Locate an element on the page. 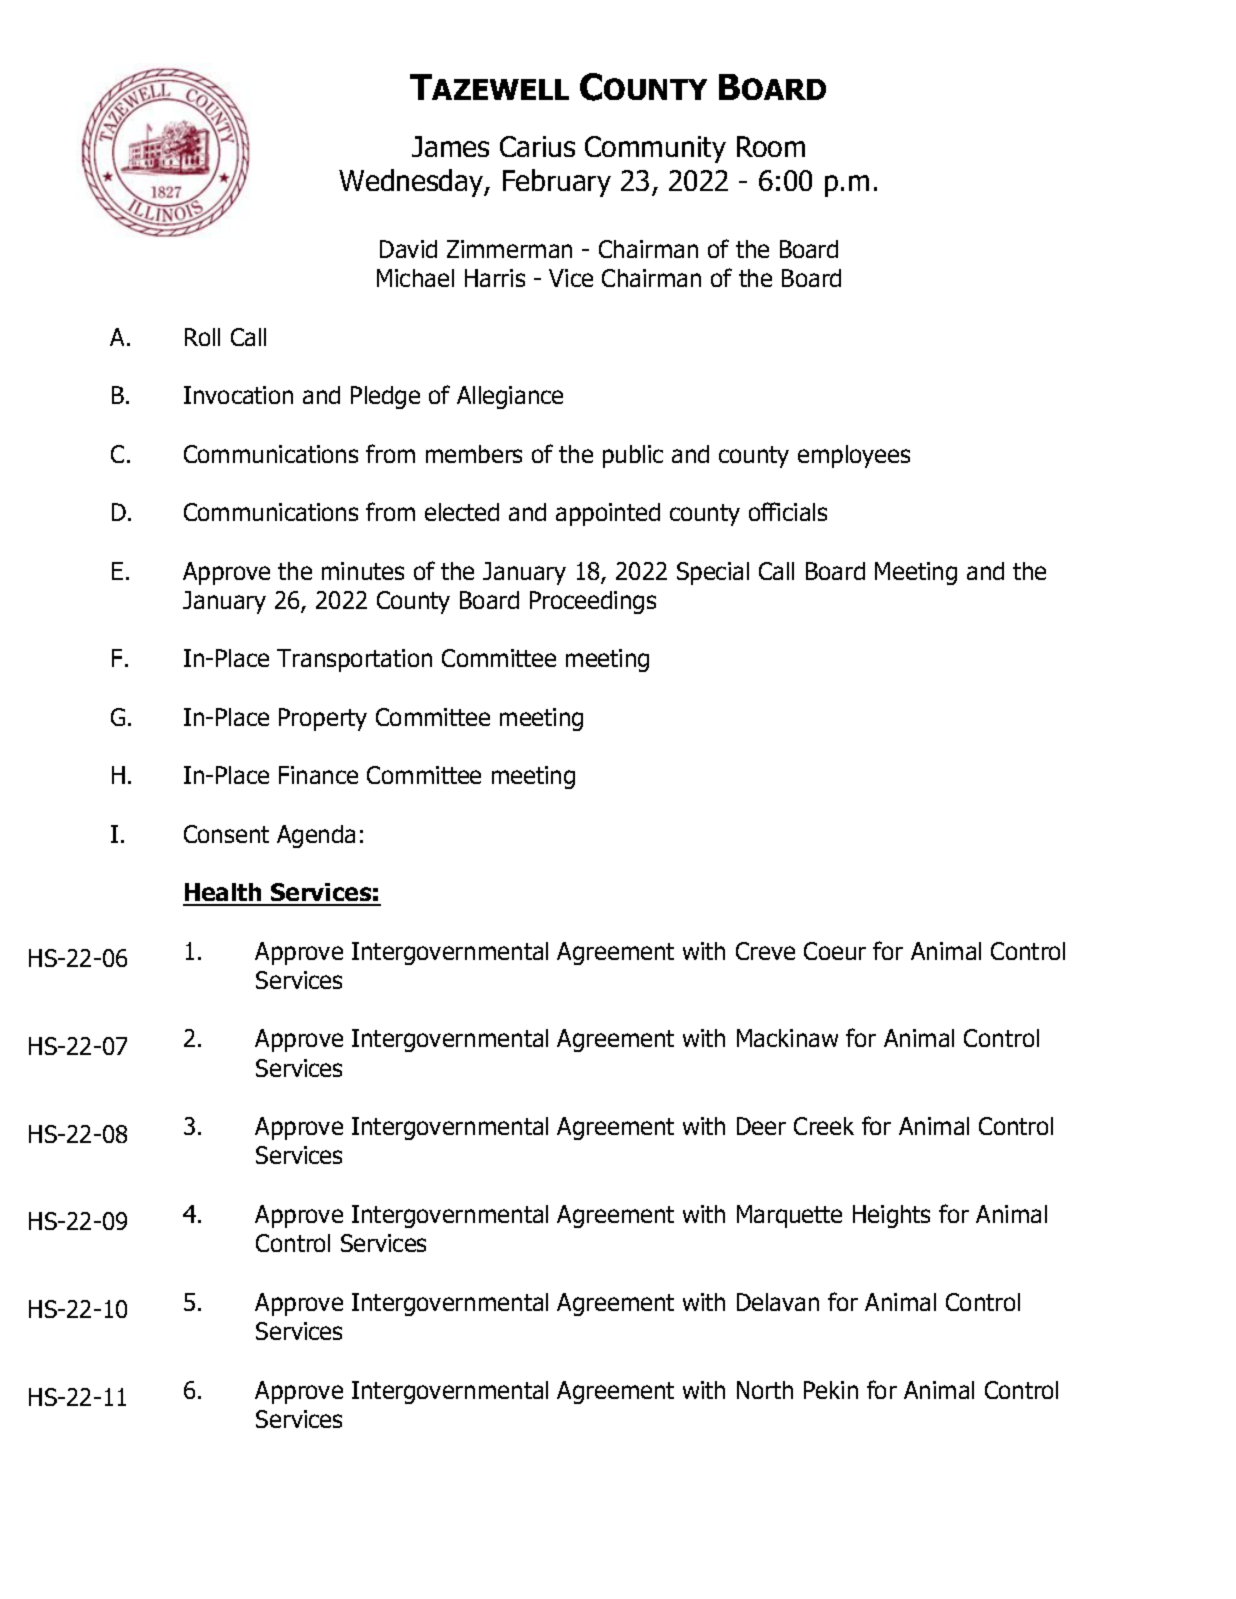 The image size is (1236, 1599). North is located at coordinates (765, 1390).
